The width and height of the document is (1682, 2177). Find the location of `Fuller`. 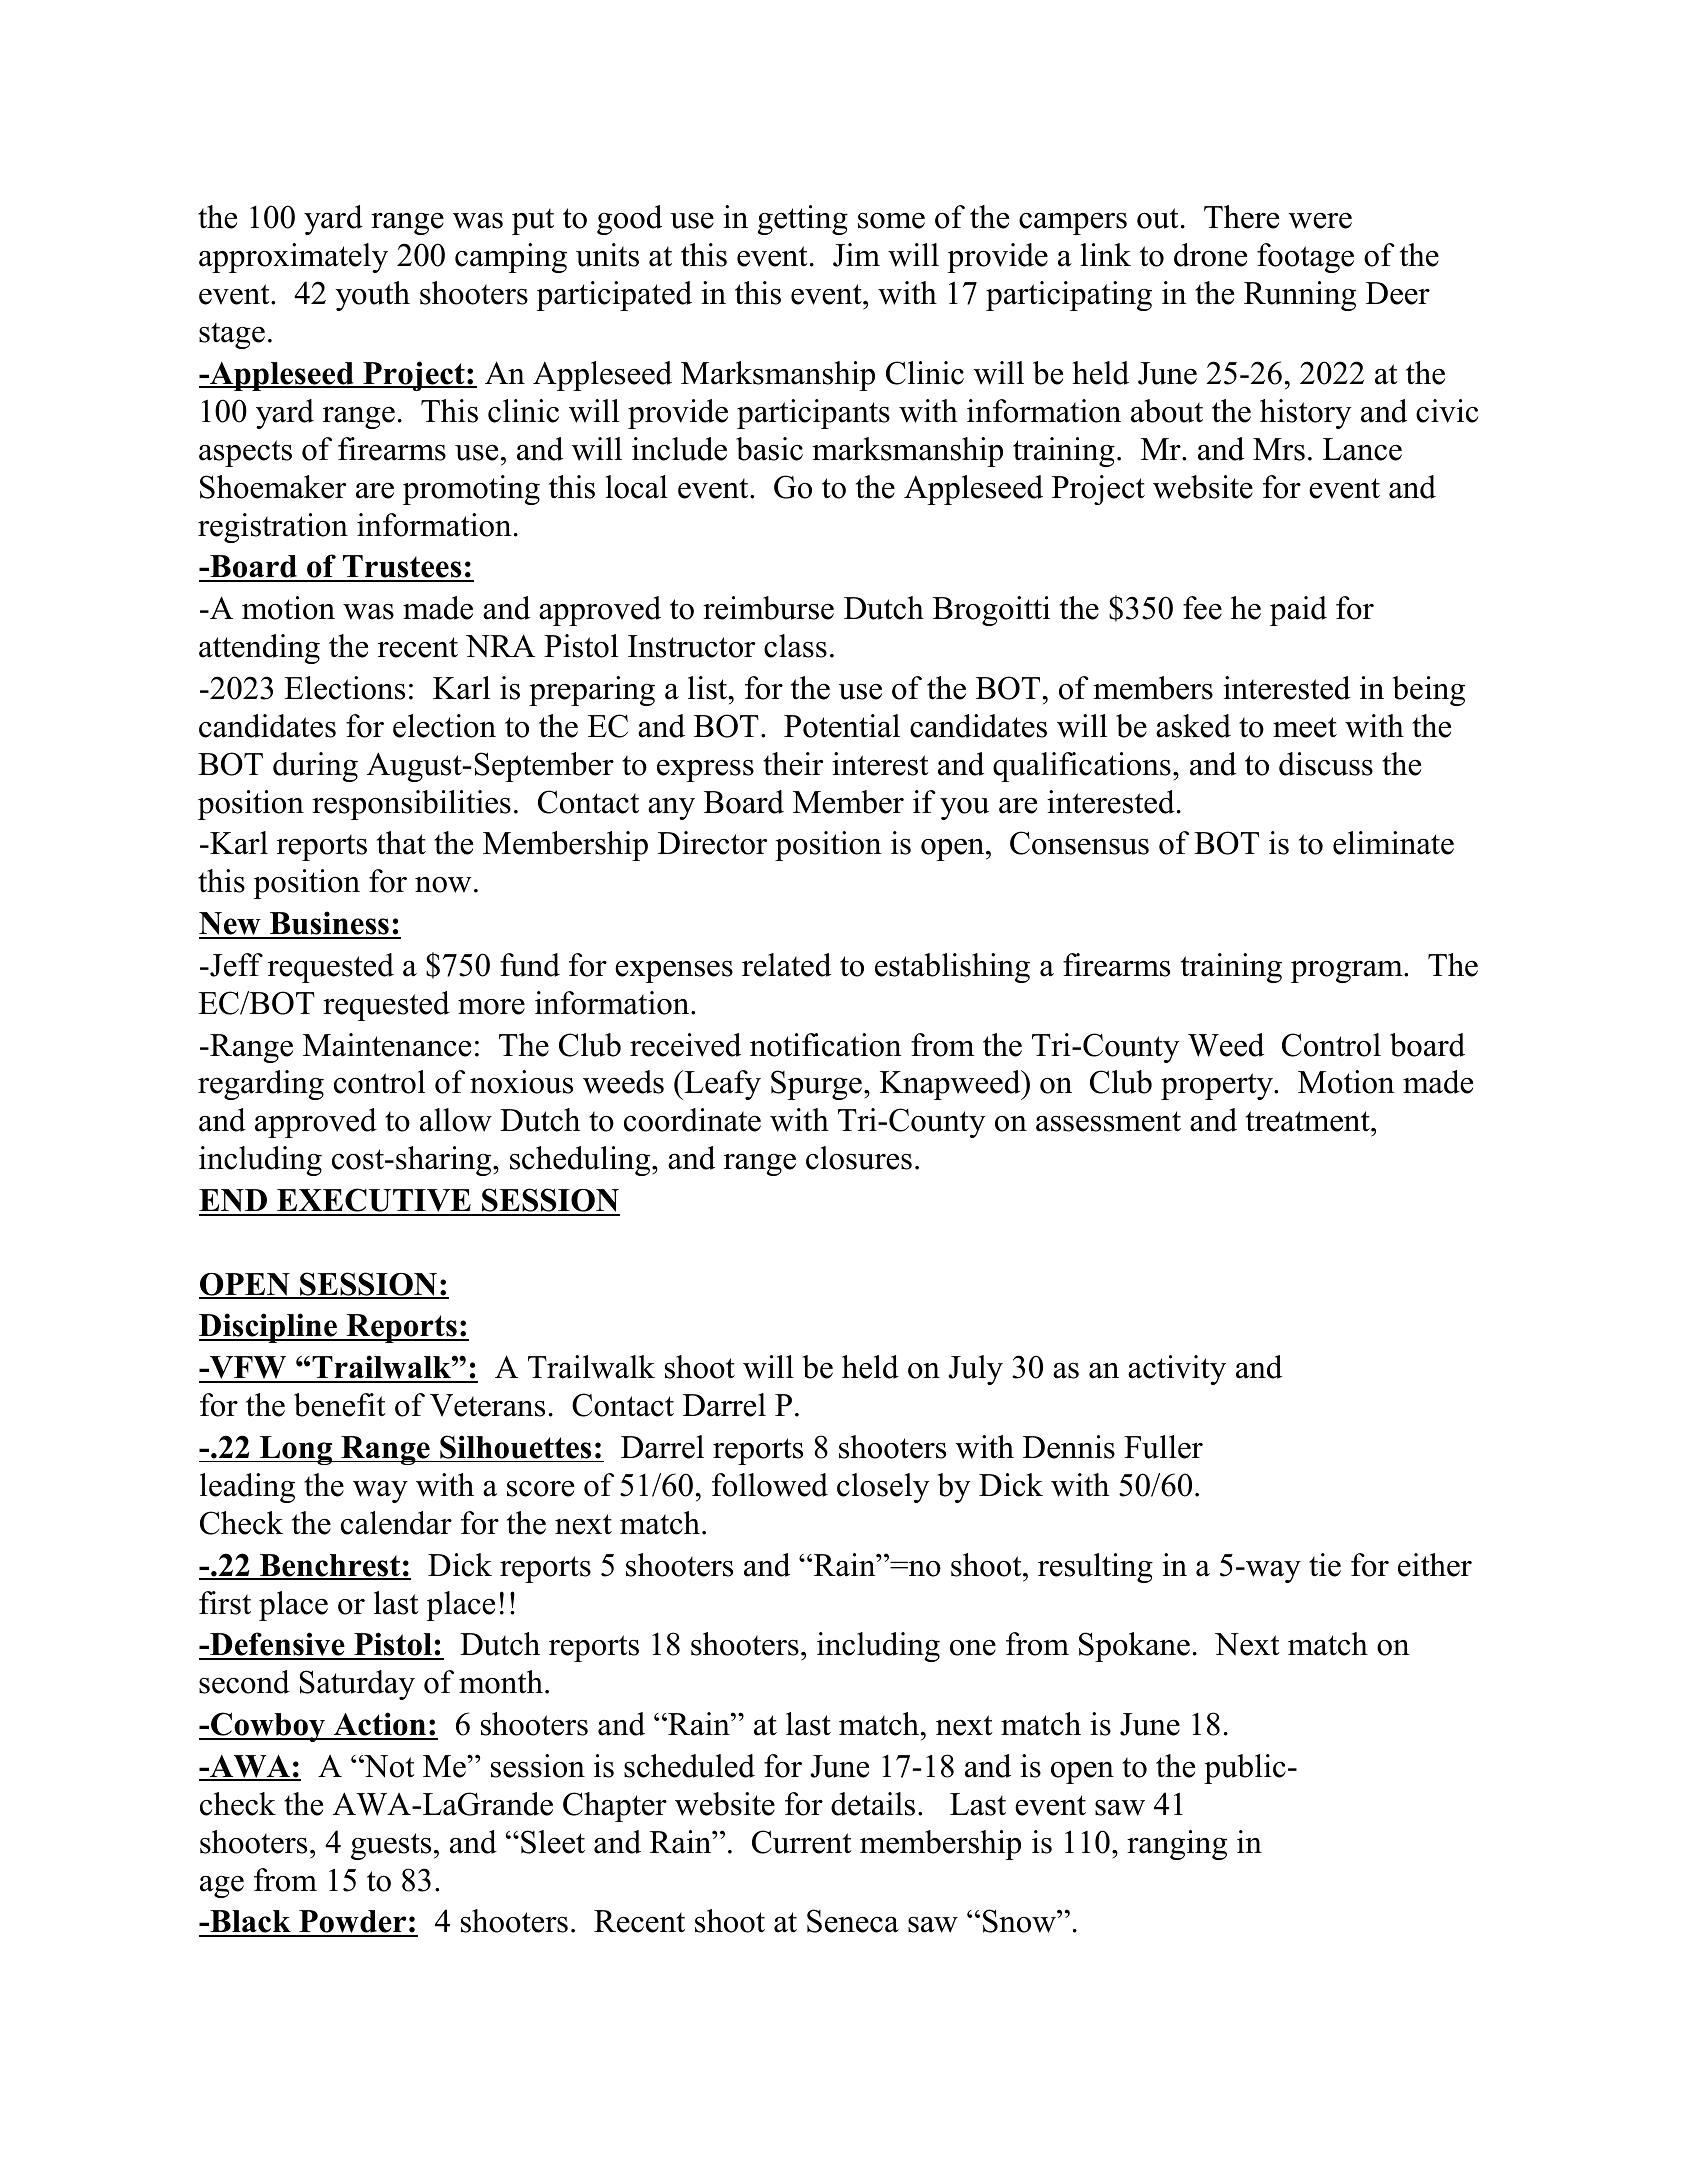

Fuller is located at coordinates (1163, 1447).
